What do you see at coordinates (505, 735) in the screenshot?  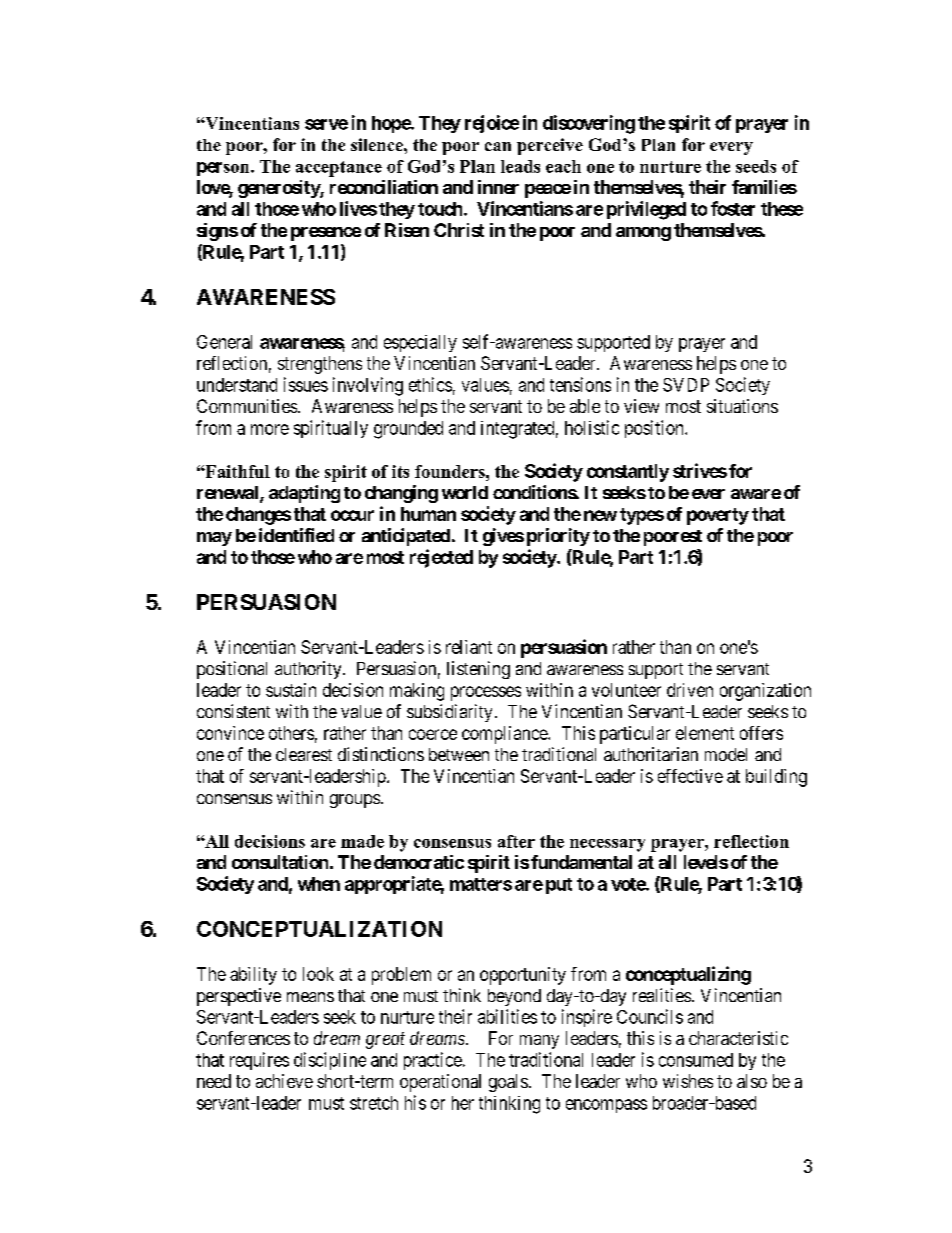 I see `compliance` at bounding box center [505, 735].
